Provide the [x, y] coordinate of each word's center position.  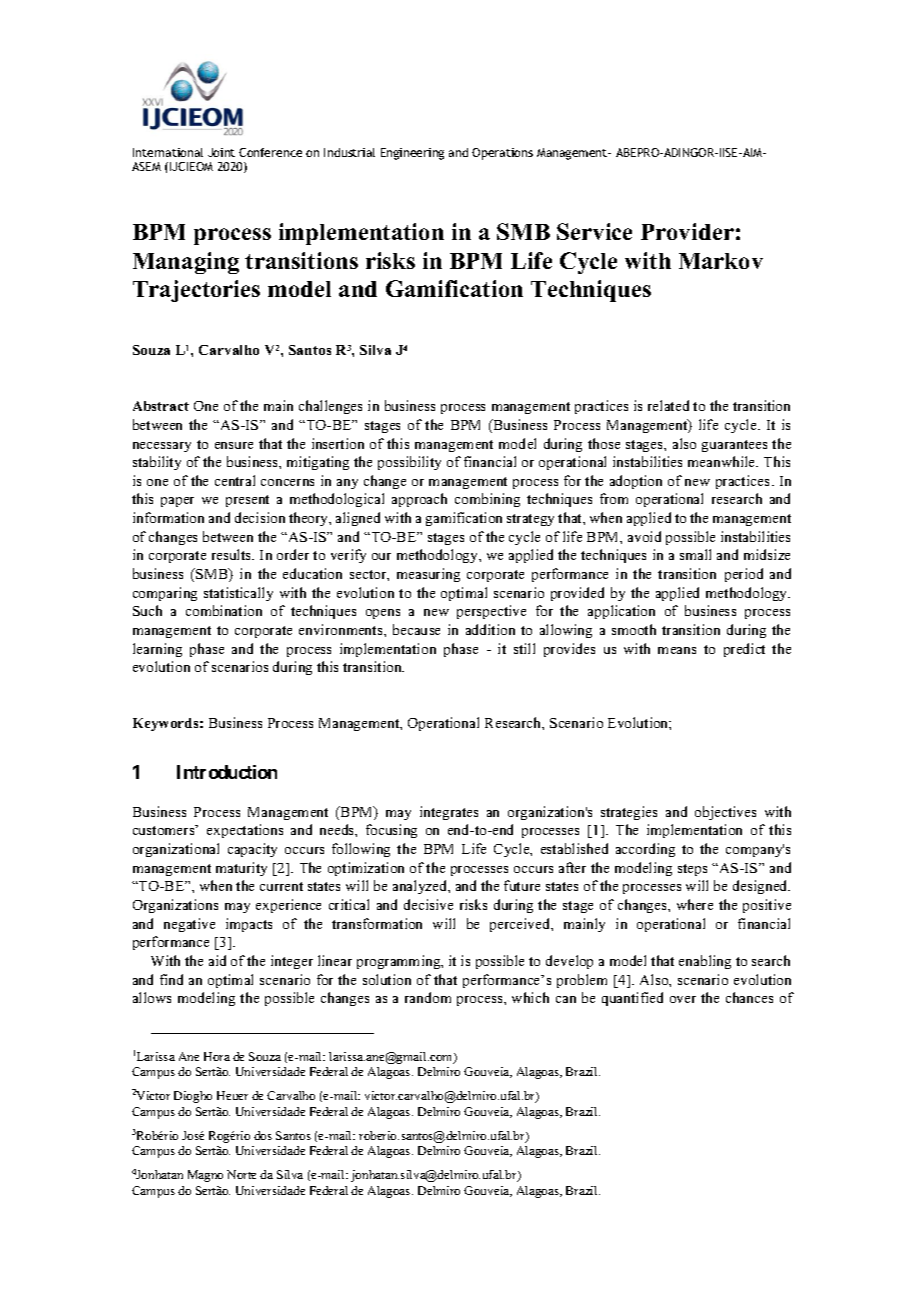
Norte [241, 1174]
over [683, 999]
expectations [245, 831]
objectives [725, 813]
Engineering [412, 154]
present [247, 501]
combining [487, 500]
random [428, 997]
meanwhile [723, 461]
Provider [687, 231]
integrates [449, 813]
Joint [221, 152]
